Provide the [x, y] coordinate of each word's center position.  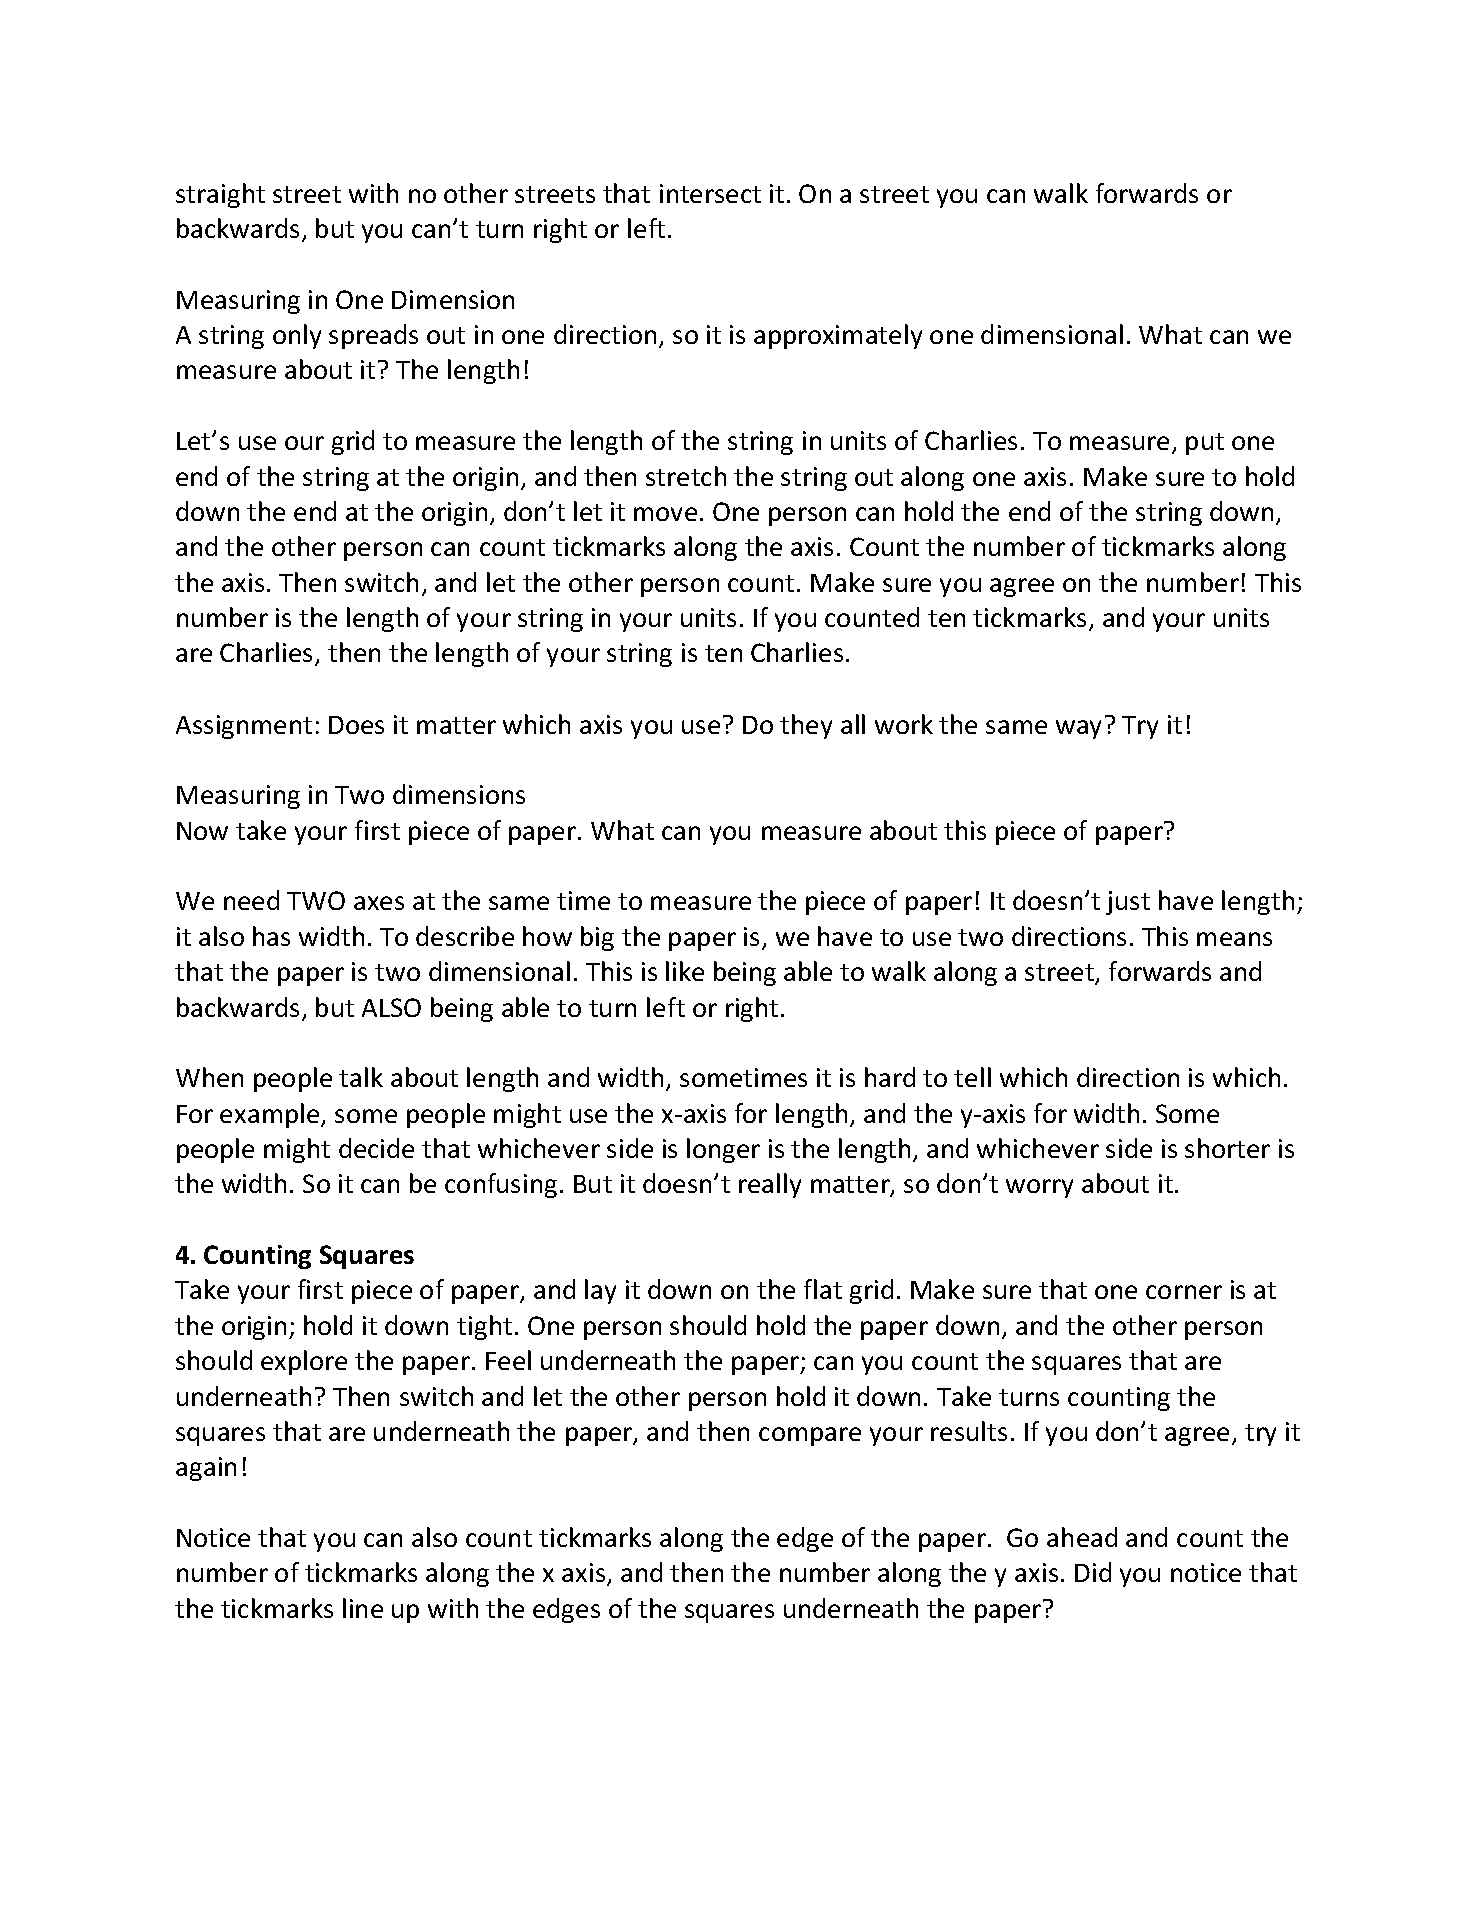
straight [220, 195]
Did [1093, 1572]
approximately [838, 336]
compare [810, 1436]
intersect [710, 193]
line [363, 1608]
